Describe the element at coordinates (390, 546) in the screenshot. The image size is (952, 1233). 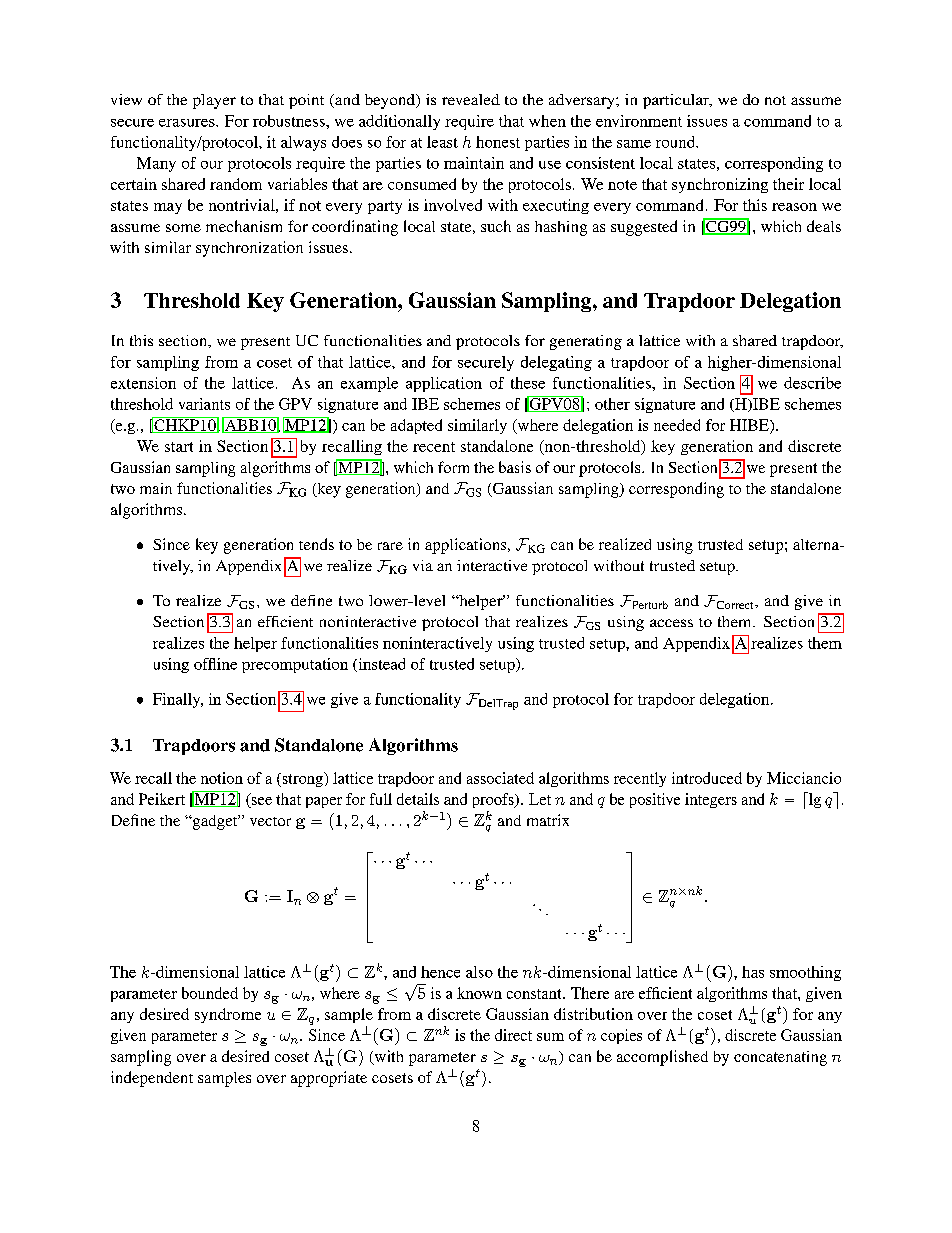
I see `rare` at that location.
